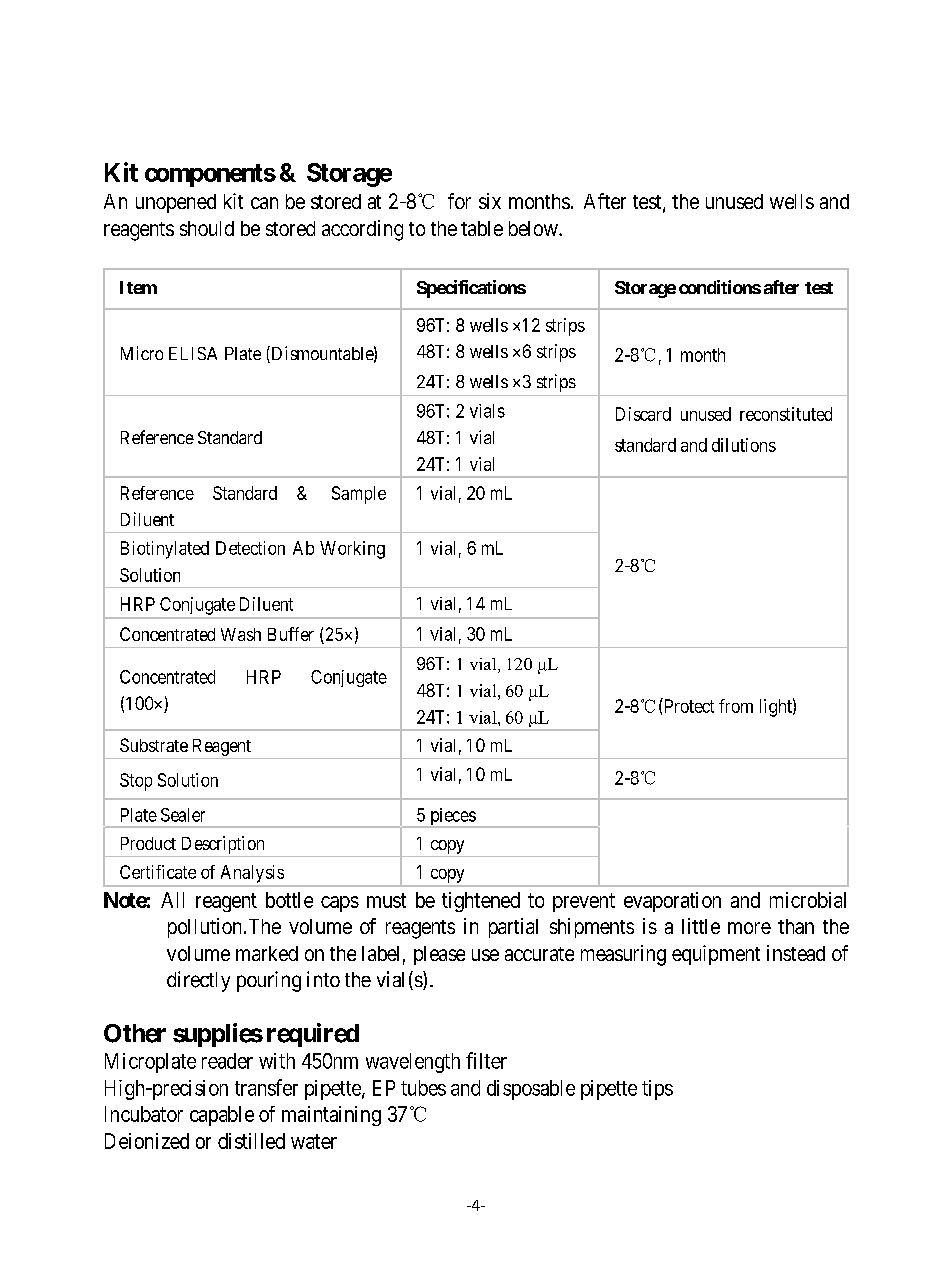 Image resolution: width=952 pixels, height=1286 pixels. What do you see at coordinates (241, 634) in the screenshot?
I see `Wash` at bounding box center [241, 634].
